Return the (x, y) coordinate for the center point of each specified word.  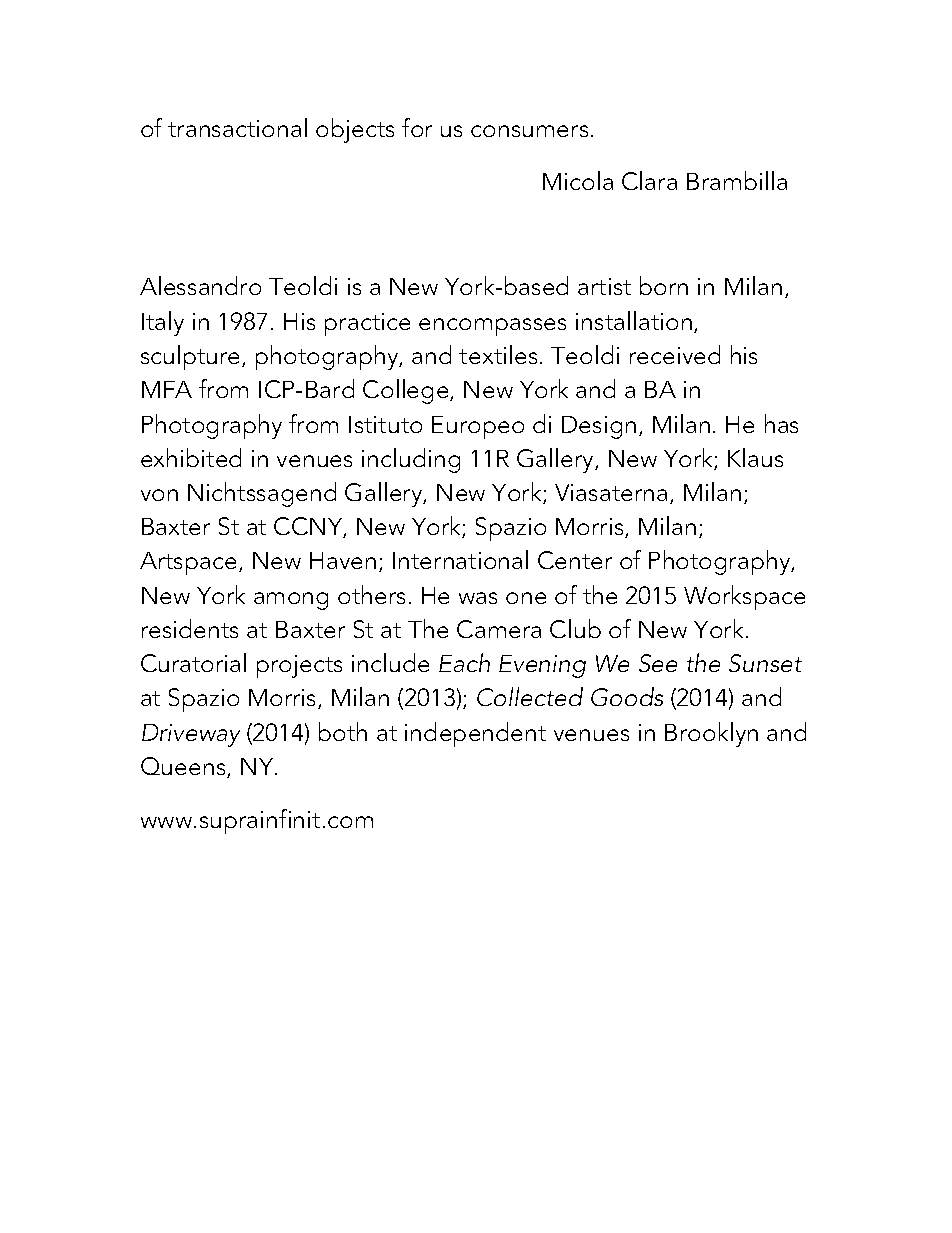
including (411, 460)
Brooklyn (711, 734)
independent (475, 734)
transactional (237, 127)
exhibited (191, 457)
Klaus (755, 457)
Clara (649, 180)
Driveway (191, 735)
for (417, 127)
